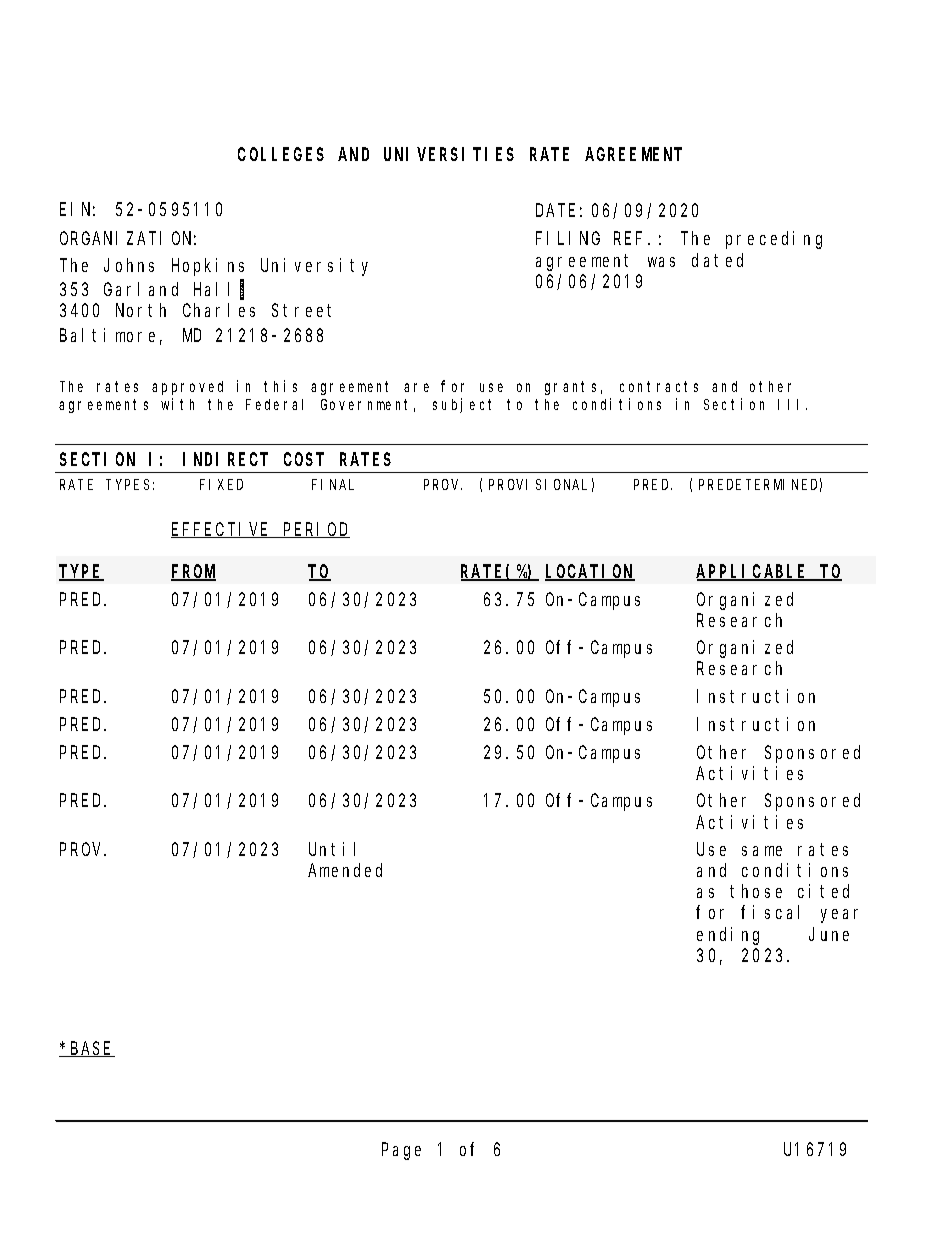 Image resolution: width=952 pixels, height=1233 pixels. What do you see at coordinates (829, 934) in the image?
I see `June` at bounding box center [829, 934].
